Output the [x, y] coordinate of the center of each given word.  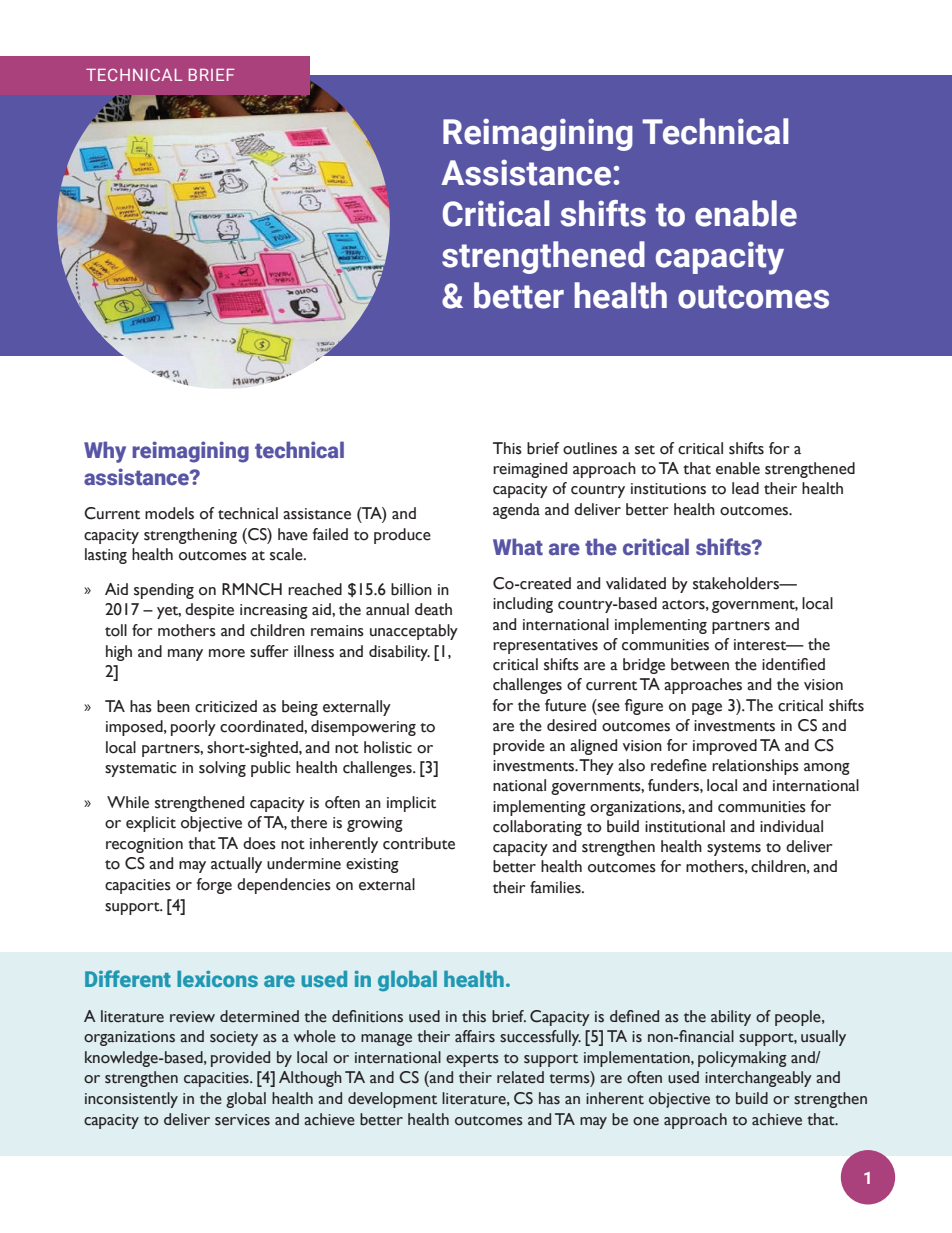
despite [209, 611]
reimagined [530, 470]
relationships [755, 767]
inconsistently [131, 1100]
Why [105, 452]
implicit [411, 804]
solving [222, 769]
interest [761, 645]
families [556, 887]
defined [634, 1016]
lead [745, 488]
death [433, 609]
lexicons [217, 979]
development [392, 1100]
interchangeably [758, 1079]
